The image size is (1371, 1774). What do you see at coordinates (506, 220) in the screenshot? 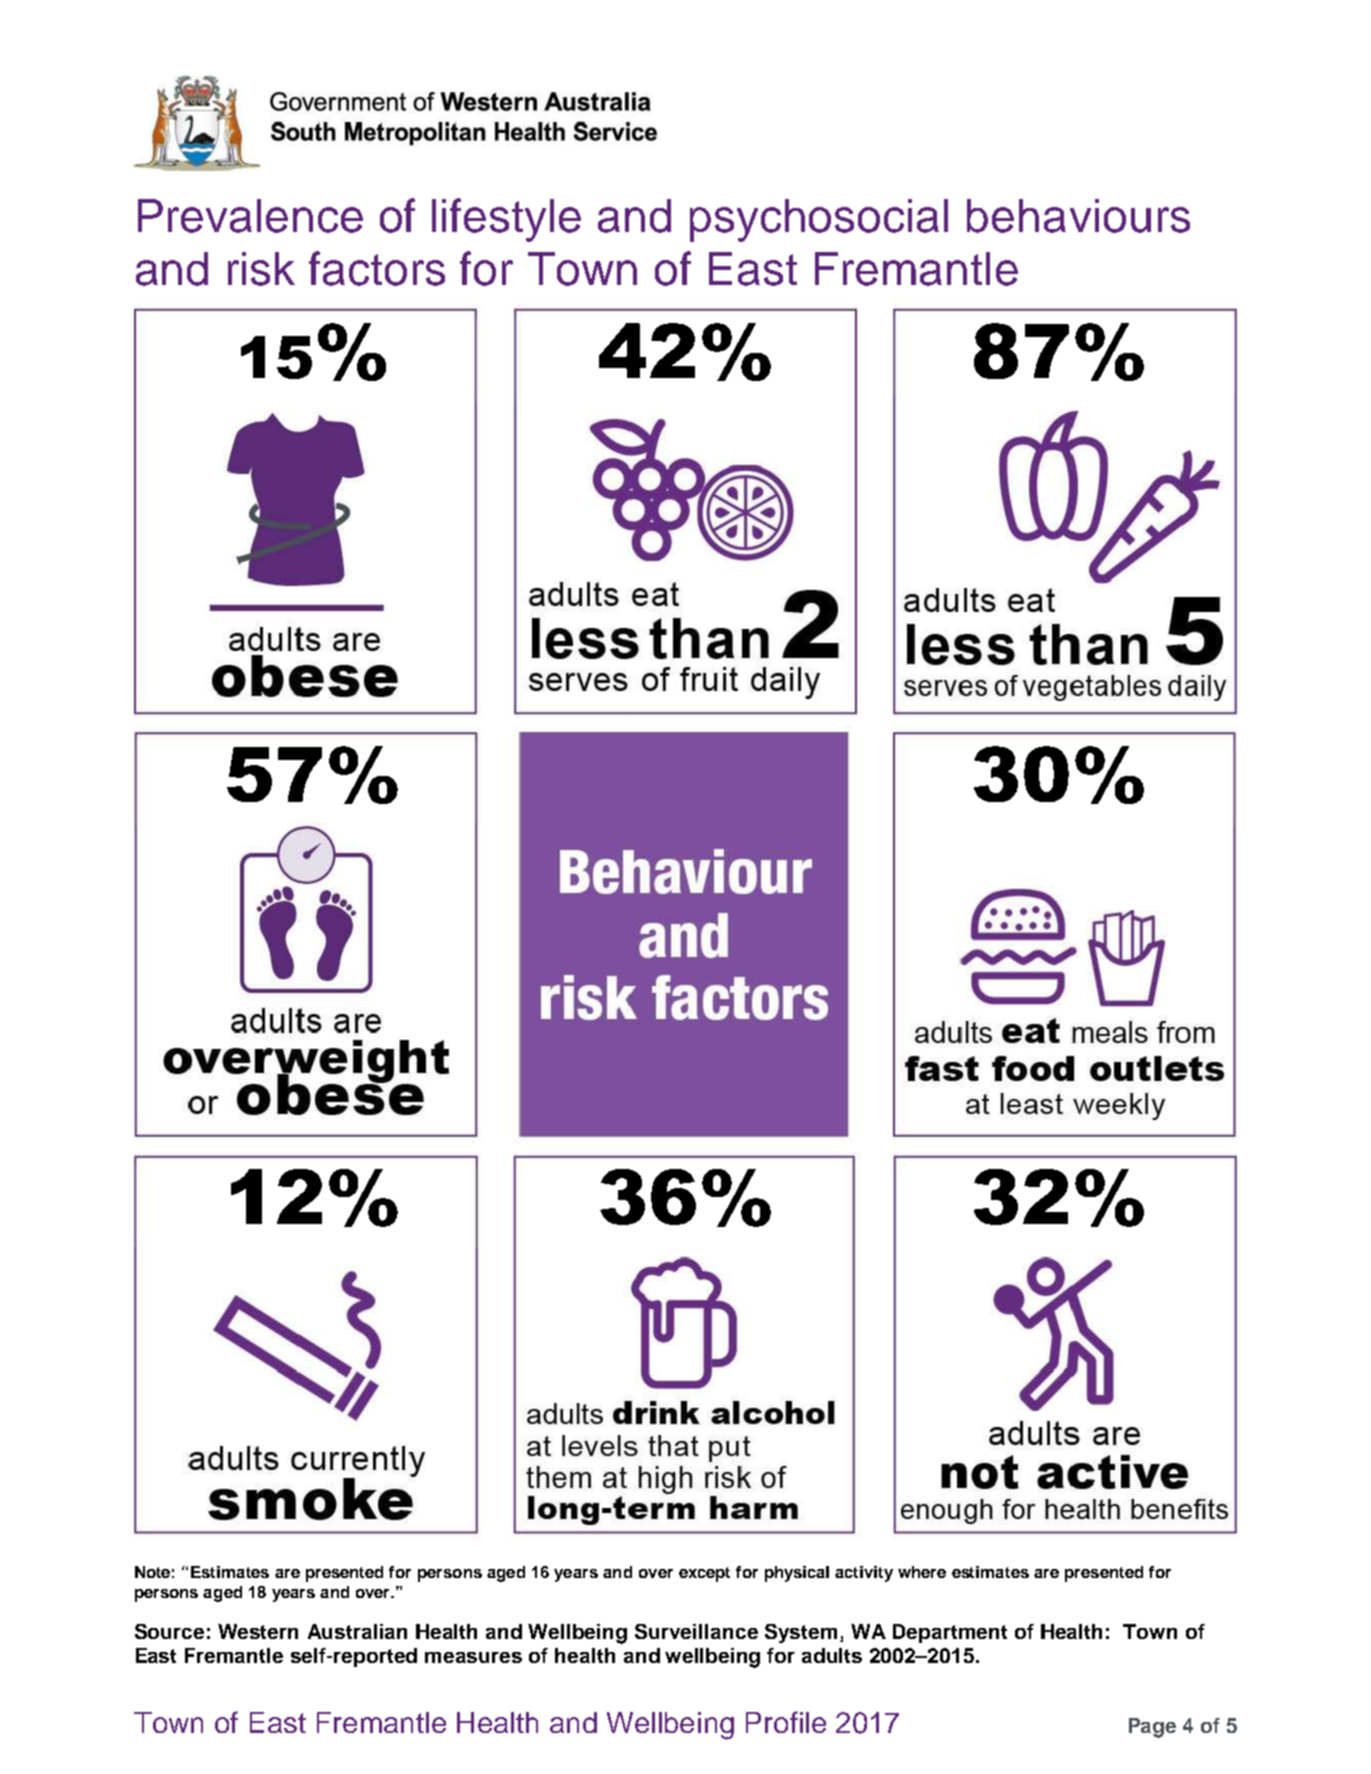
I see `lifestyle` at bounding box center [506, 220].
